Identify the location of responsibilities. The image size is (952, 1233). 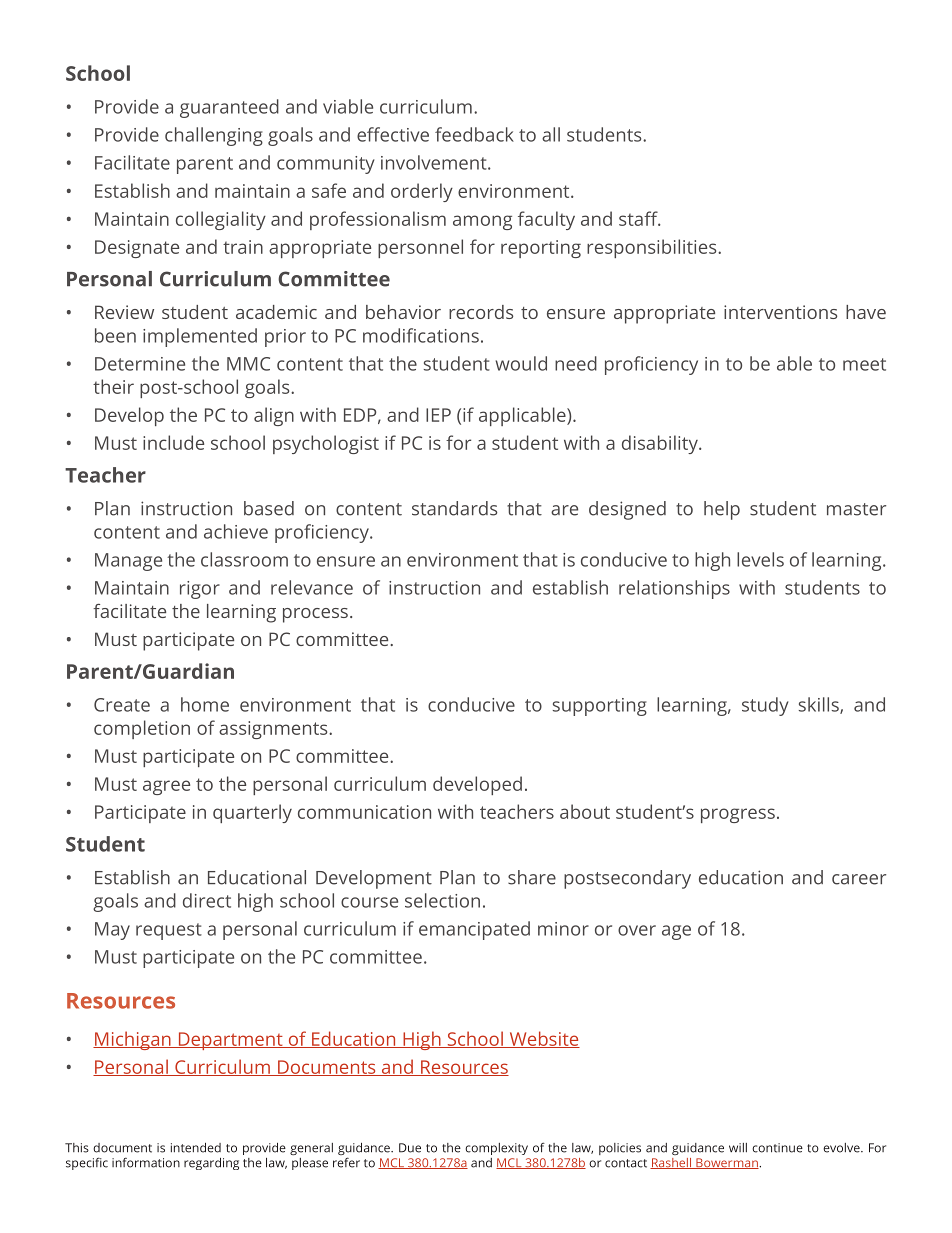
(653, 248).
